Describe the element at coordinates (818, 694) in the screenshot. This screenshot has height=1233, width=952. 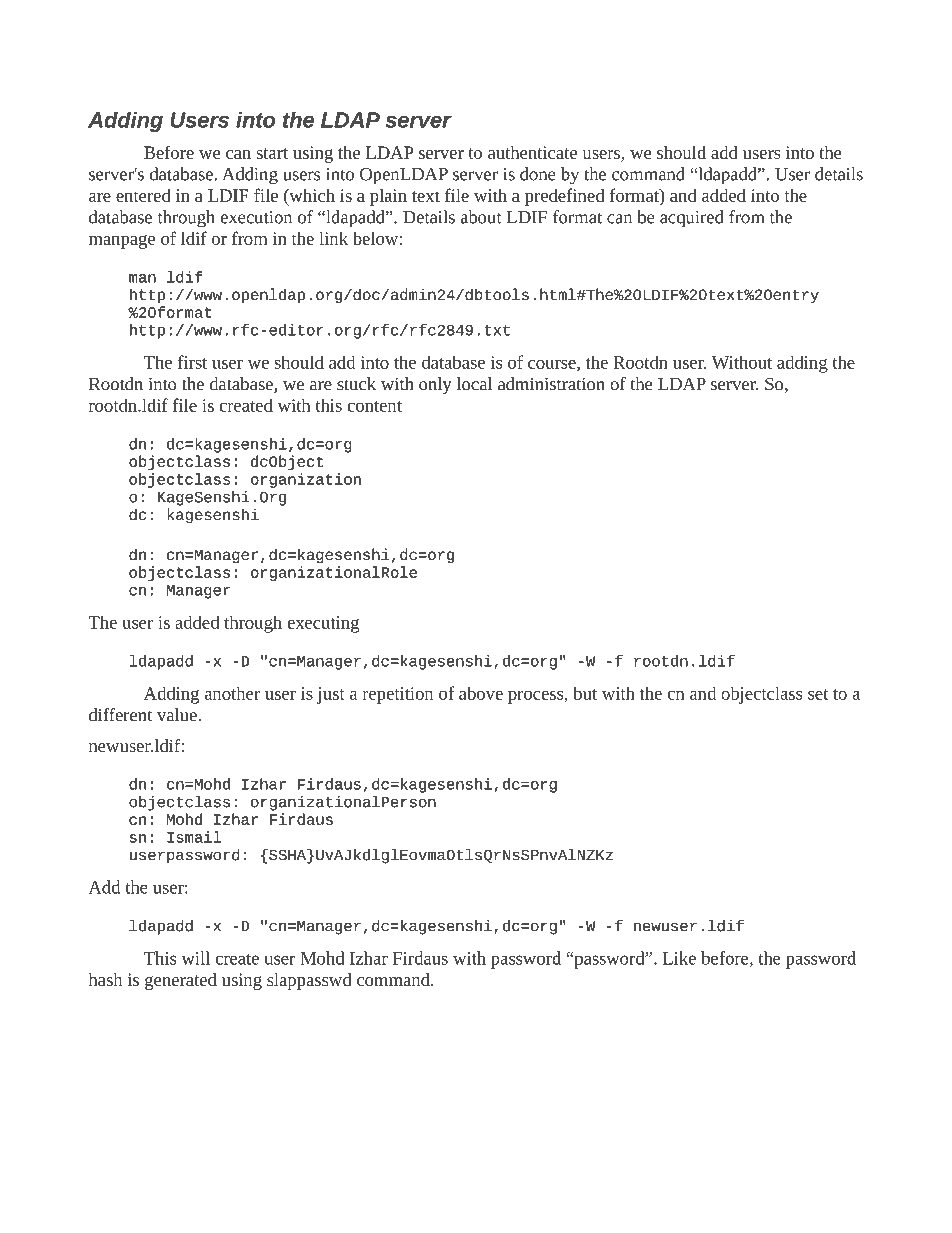
I see `set` at that location.
